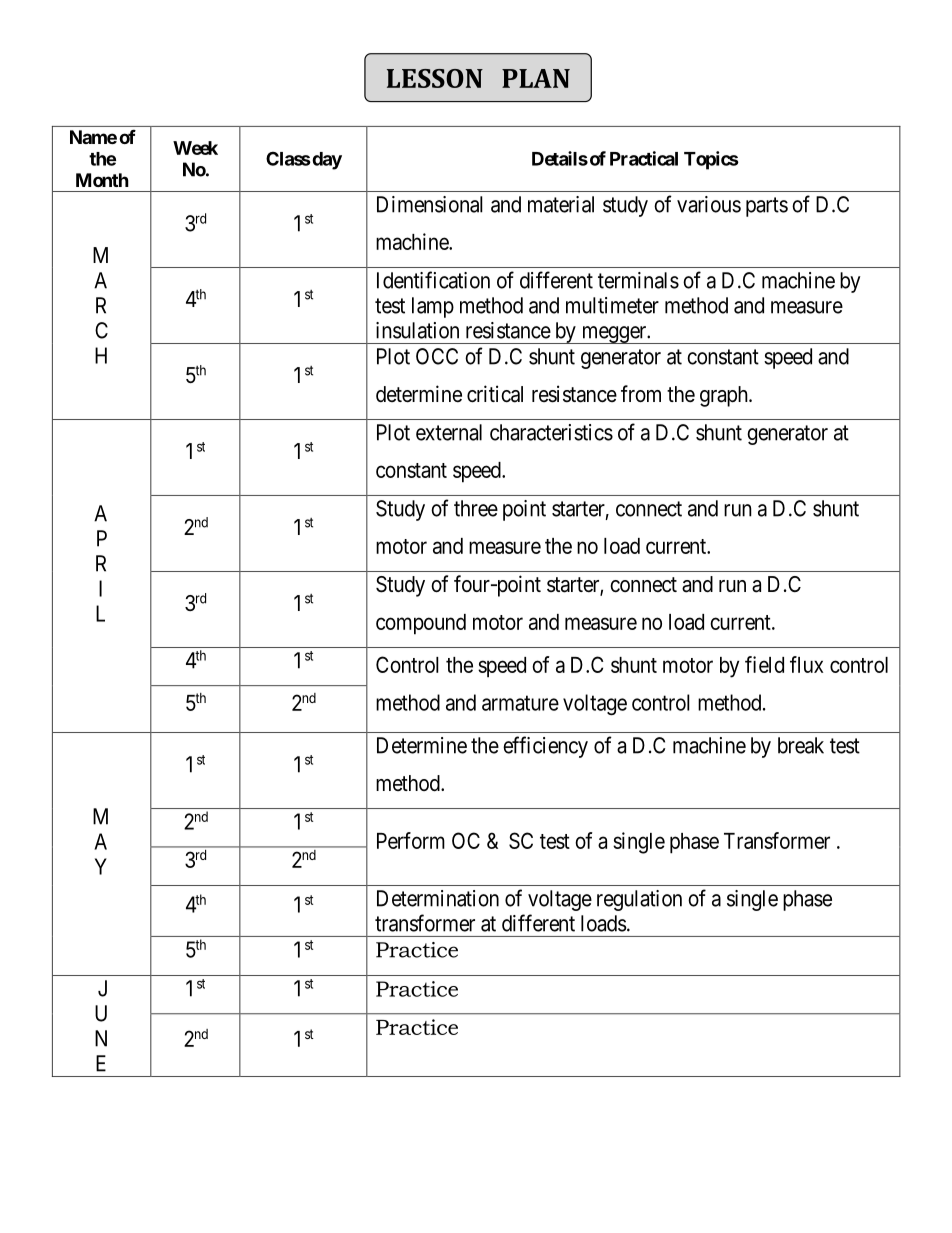 The image size is (952, 1233). I want to click on armature, so click(520, 703).
